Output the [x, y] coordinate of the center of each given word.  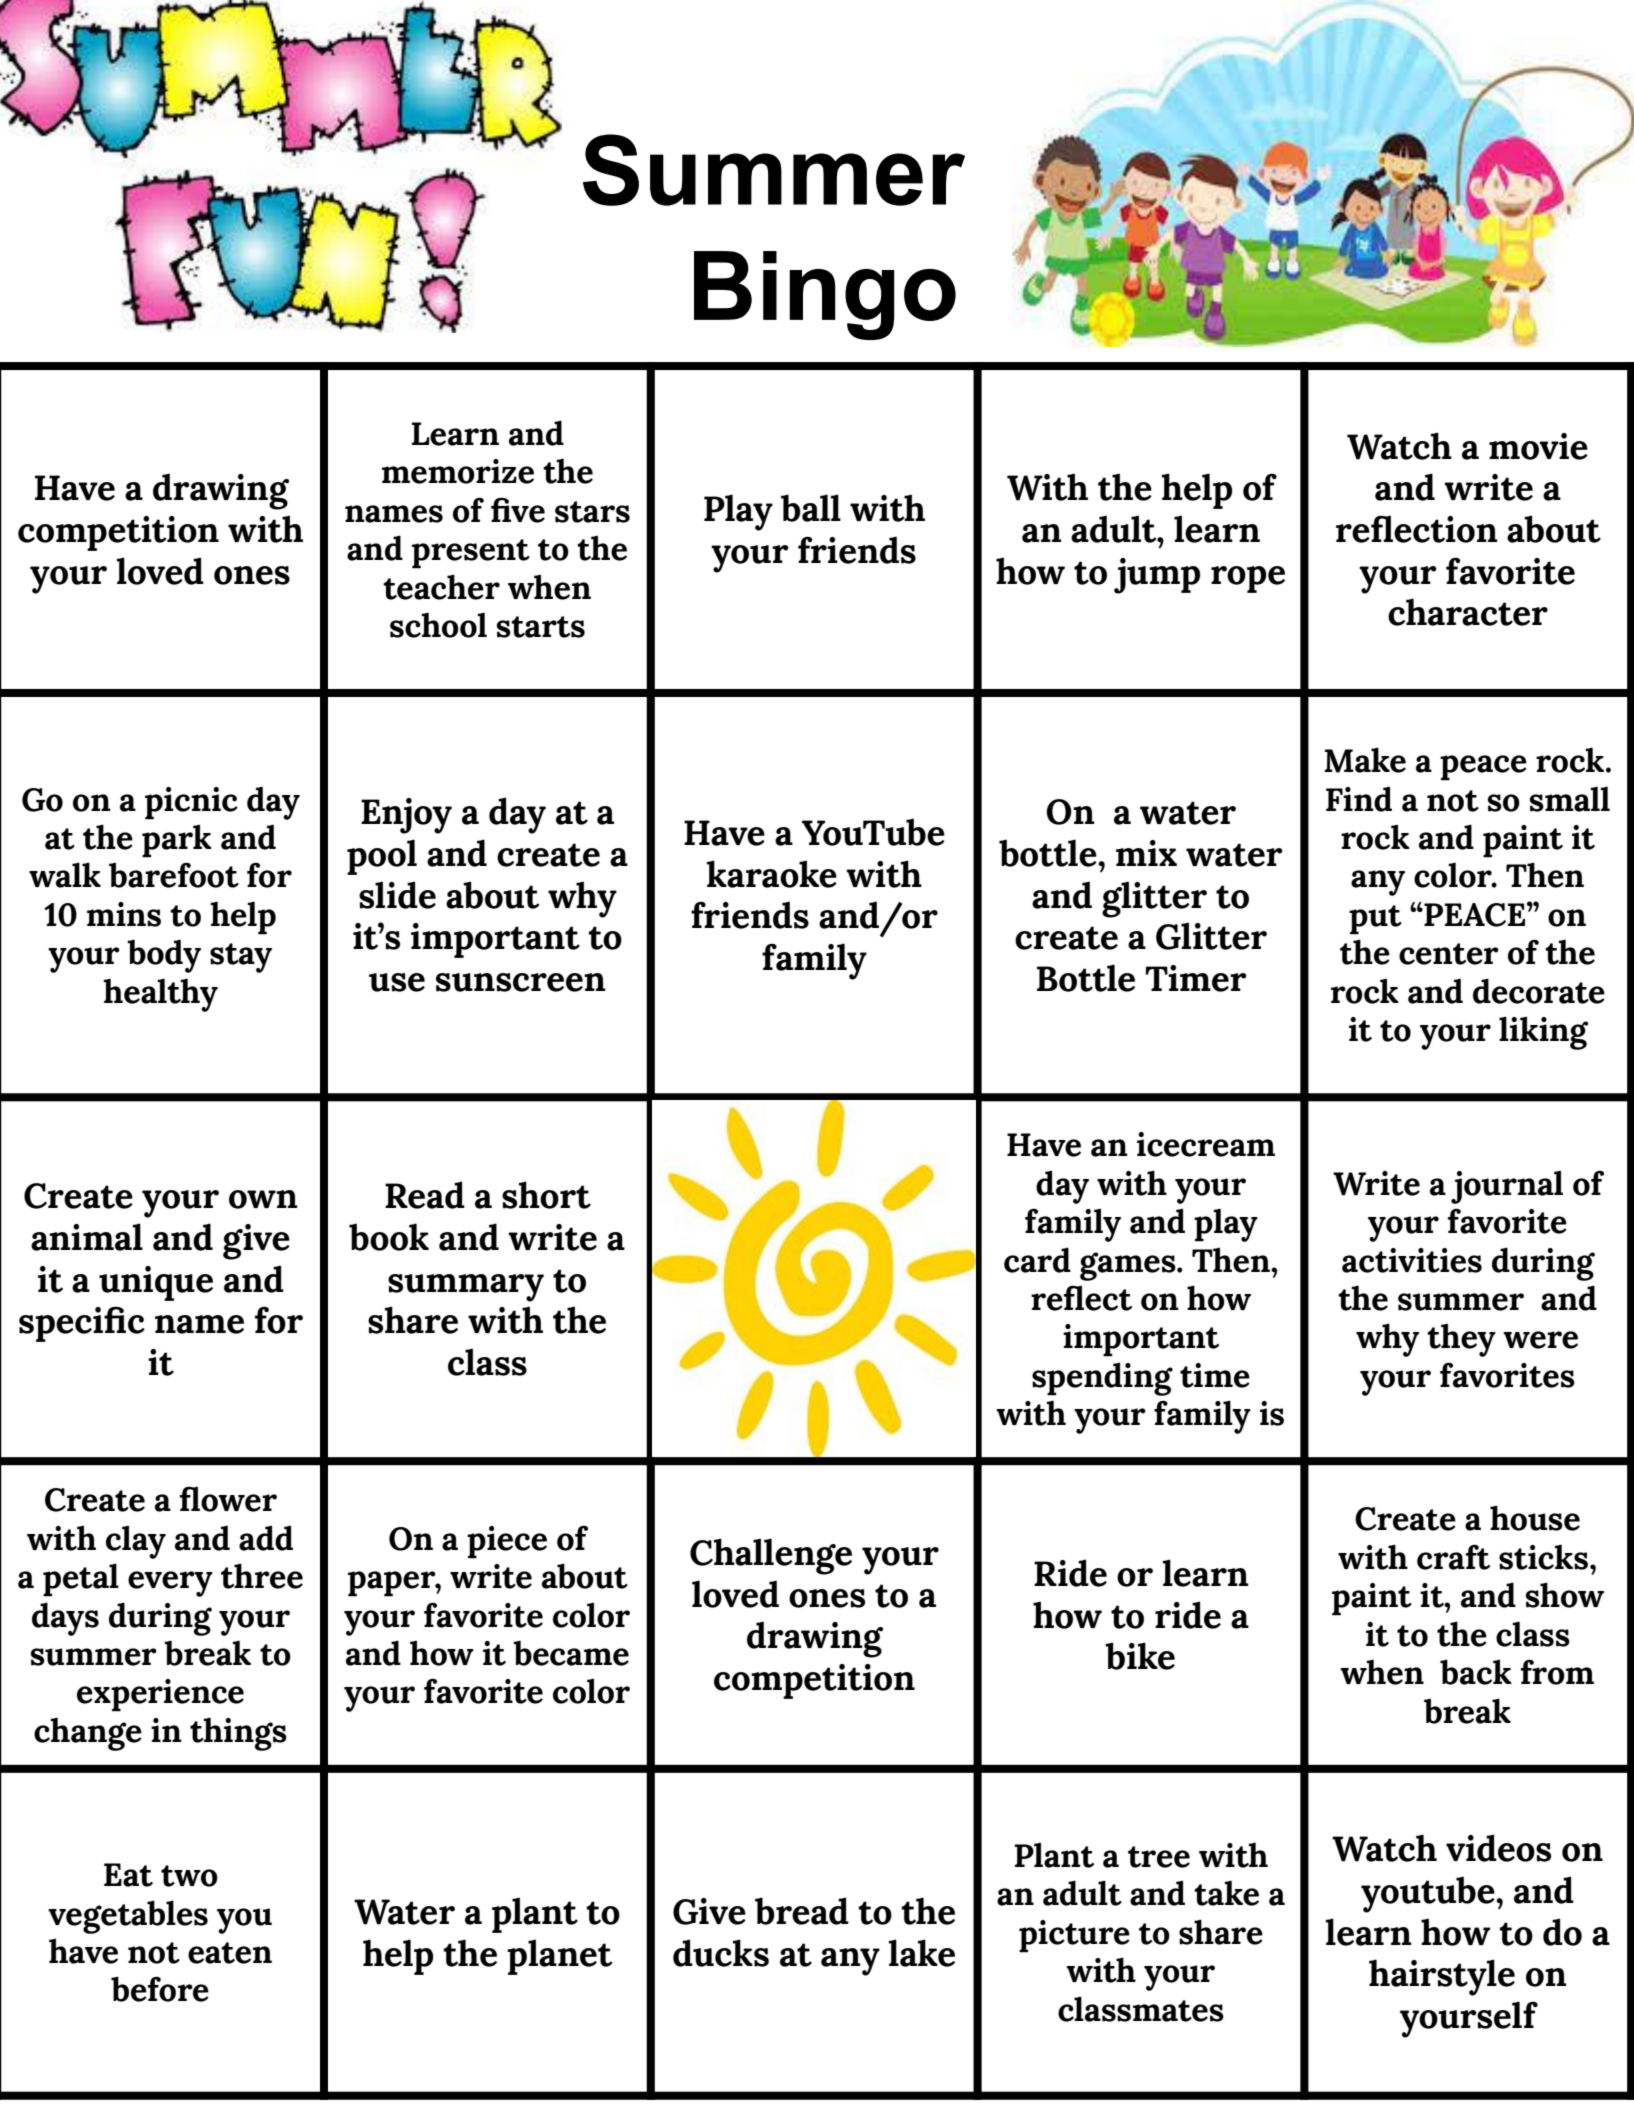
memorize [458, 471]
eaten [230, 1953]
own [263, 1199]
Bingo [825, 295]
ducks [721, 1953]
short [546, 1195]
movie [1538, 446]
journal [1507, 1187]
